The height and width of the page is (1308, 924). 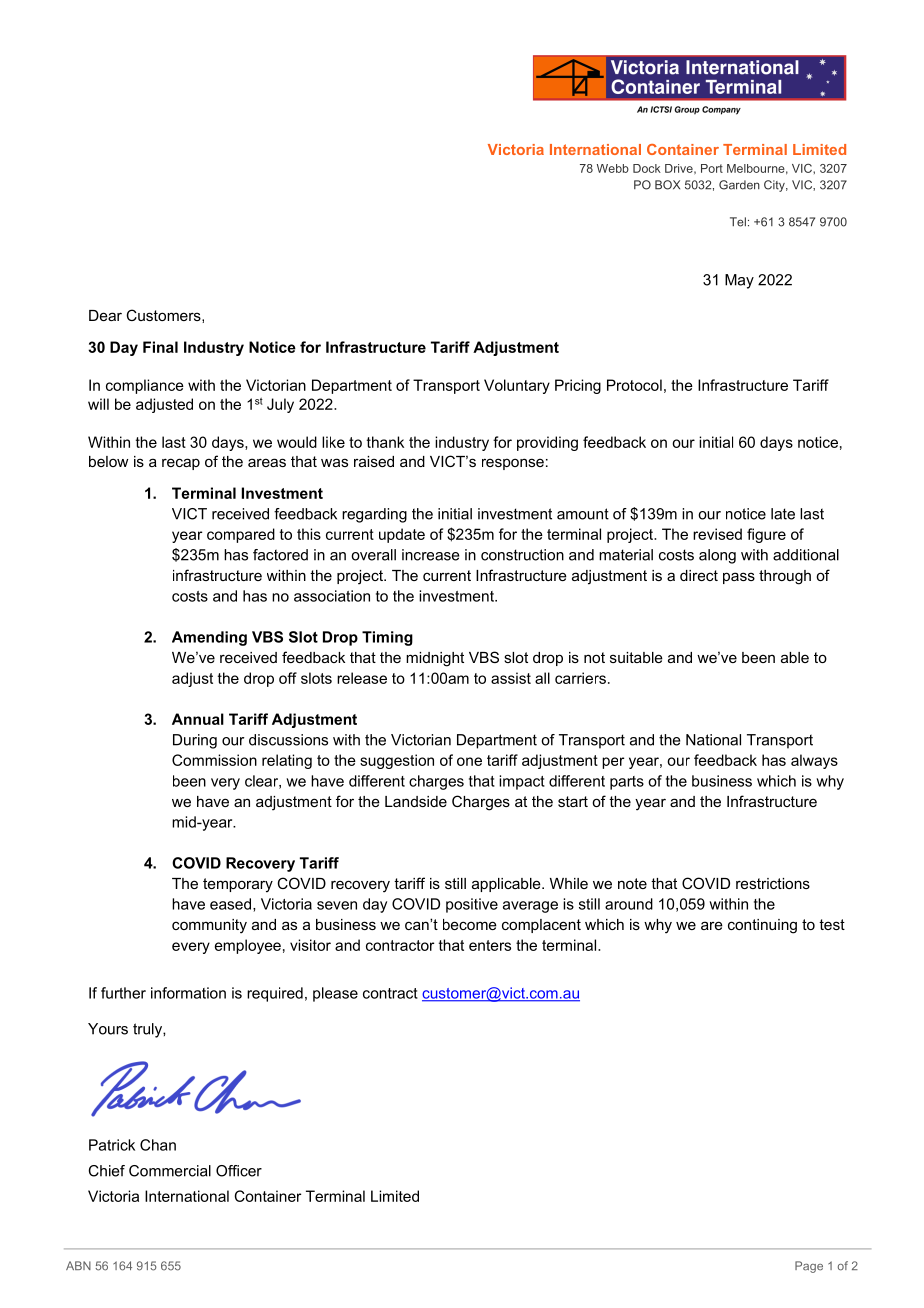 What do you see at coordinates (105, 315) in the page?
I see `Dear` at bounding box center [105, 315].
